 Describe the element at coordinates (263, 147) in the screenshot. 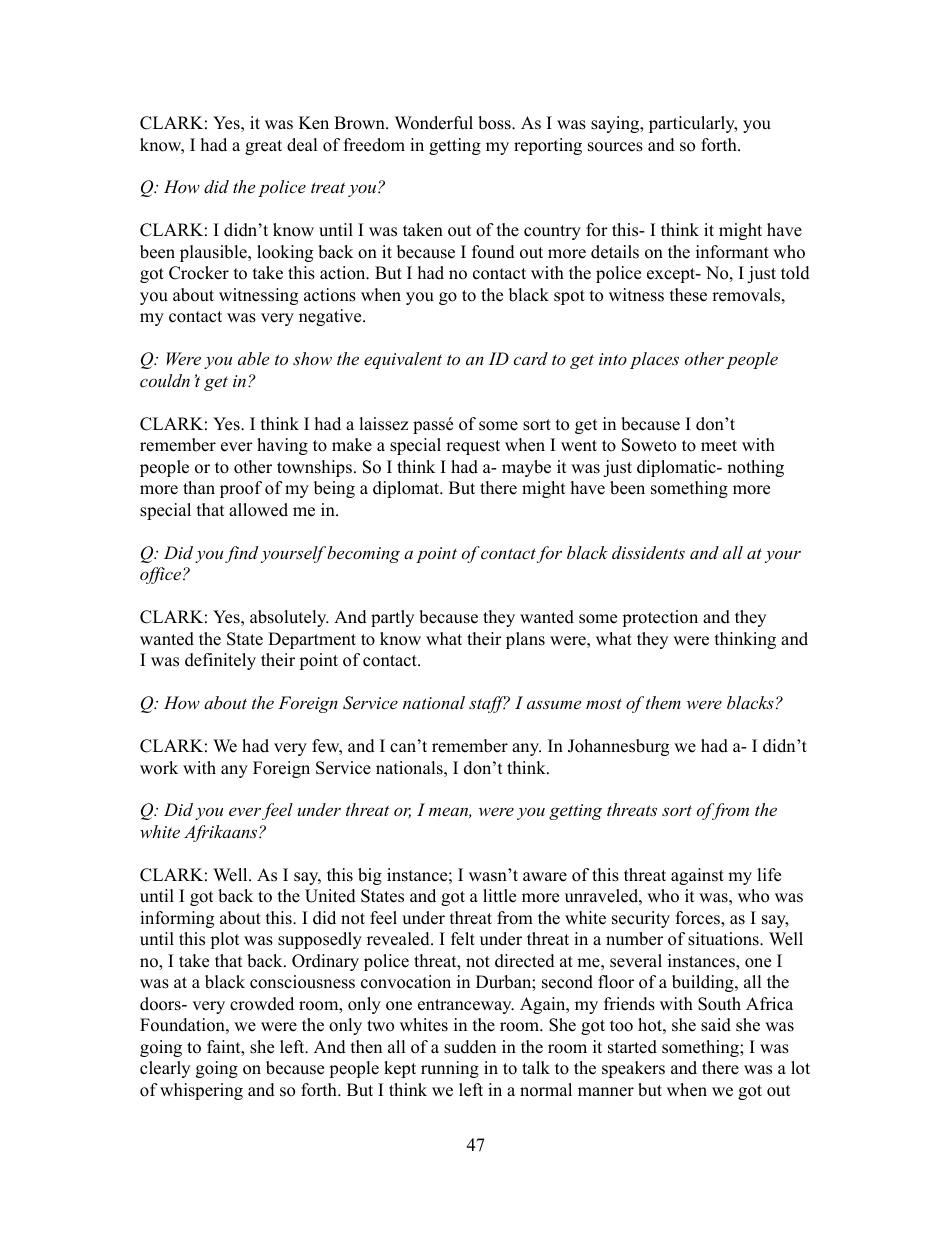

I see `great` at that location.
